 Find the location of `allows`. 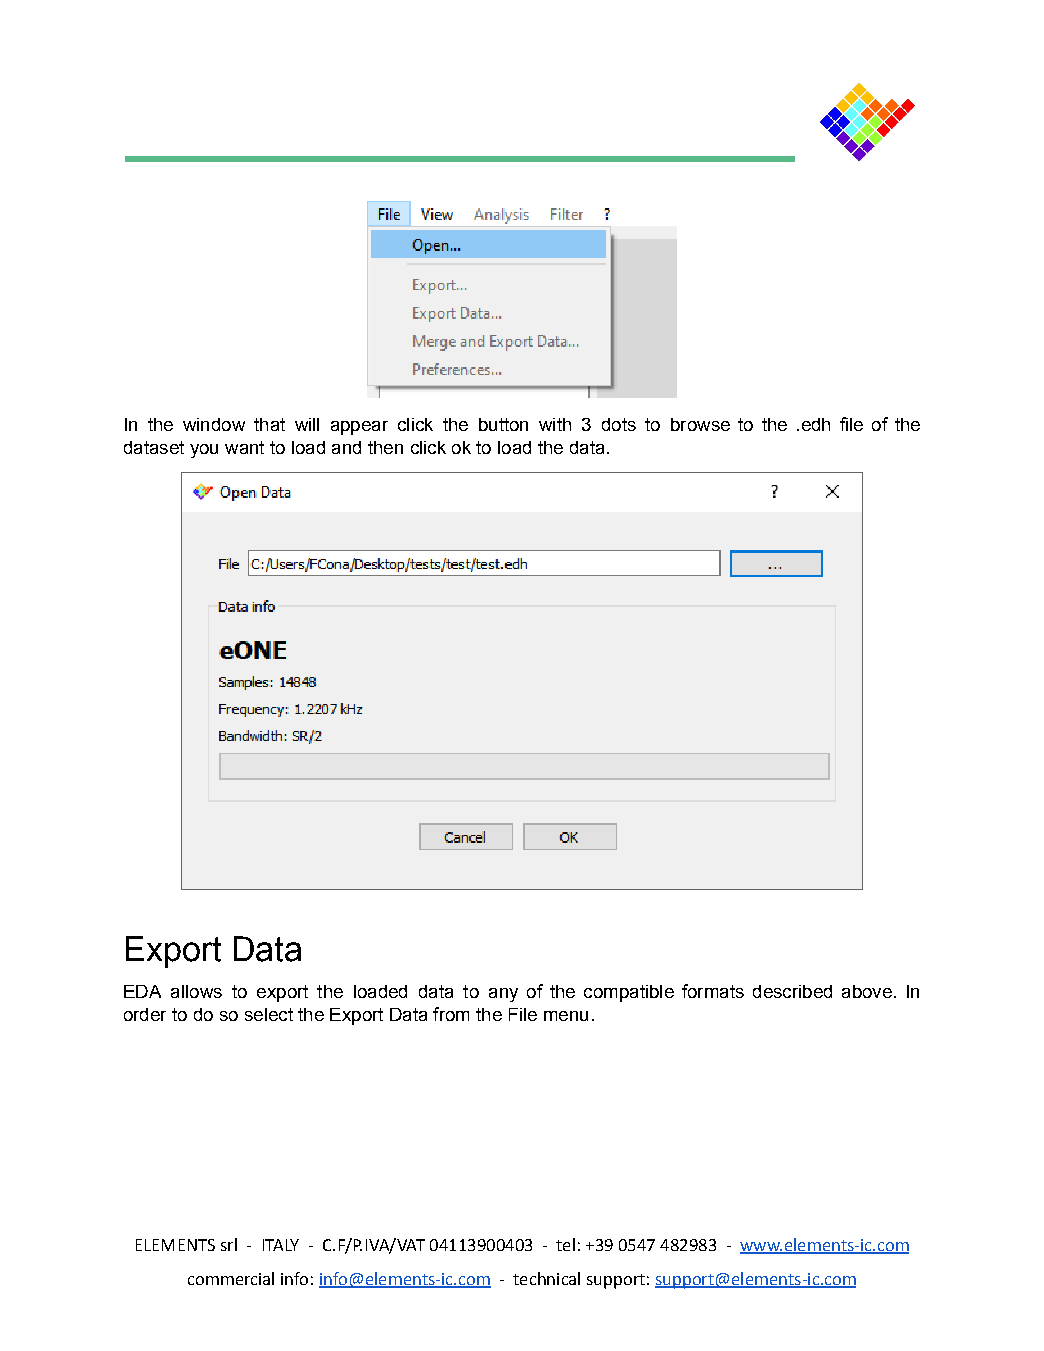

allows is located at coordinates (196, 991).
